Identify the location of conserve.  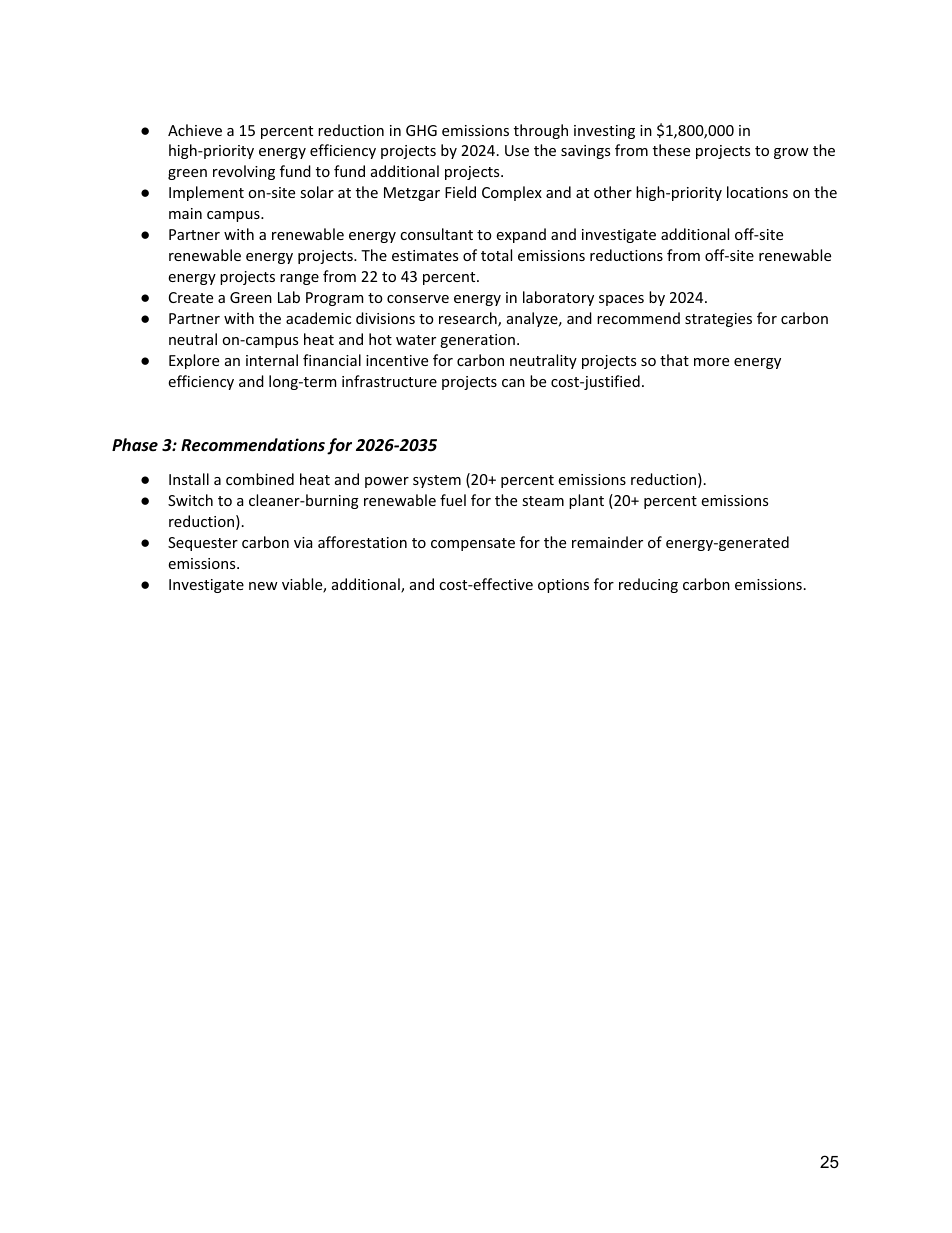
(418, 299).
